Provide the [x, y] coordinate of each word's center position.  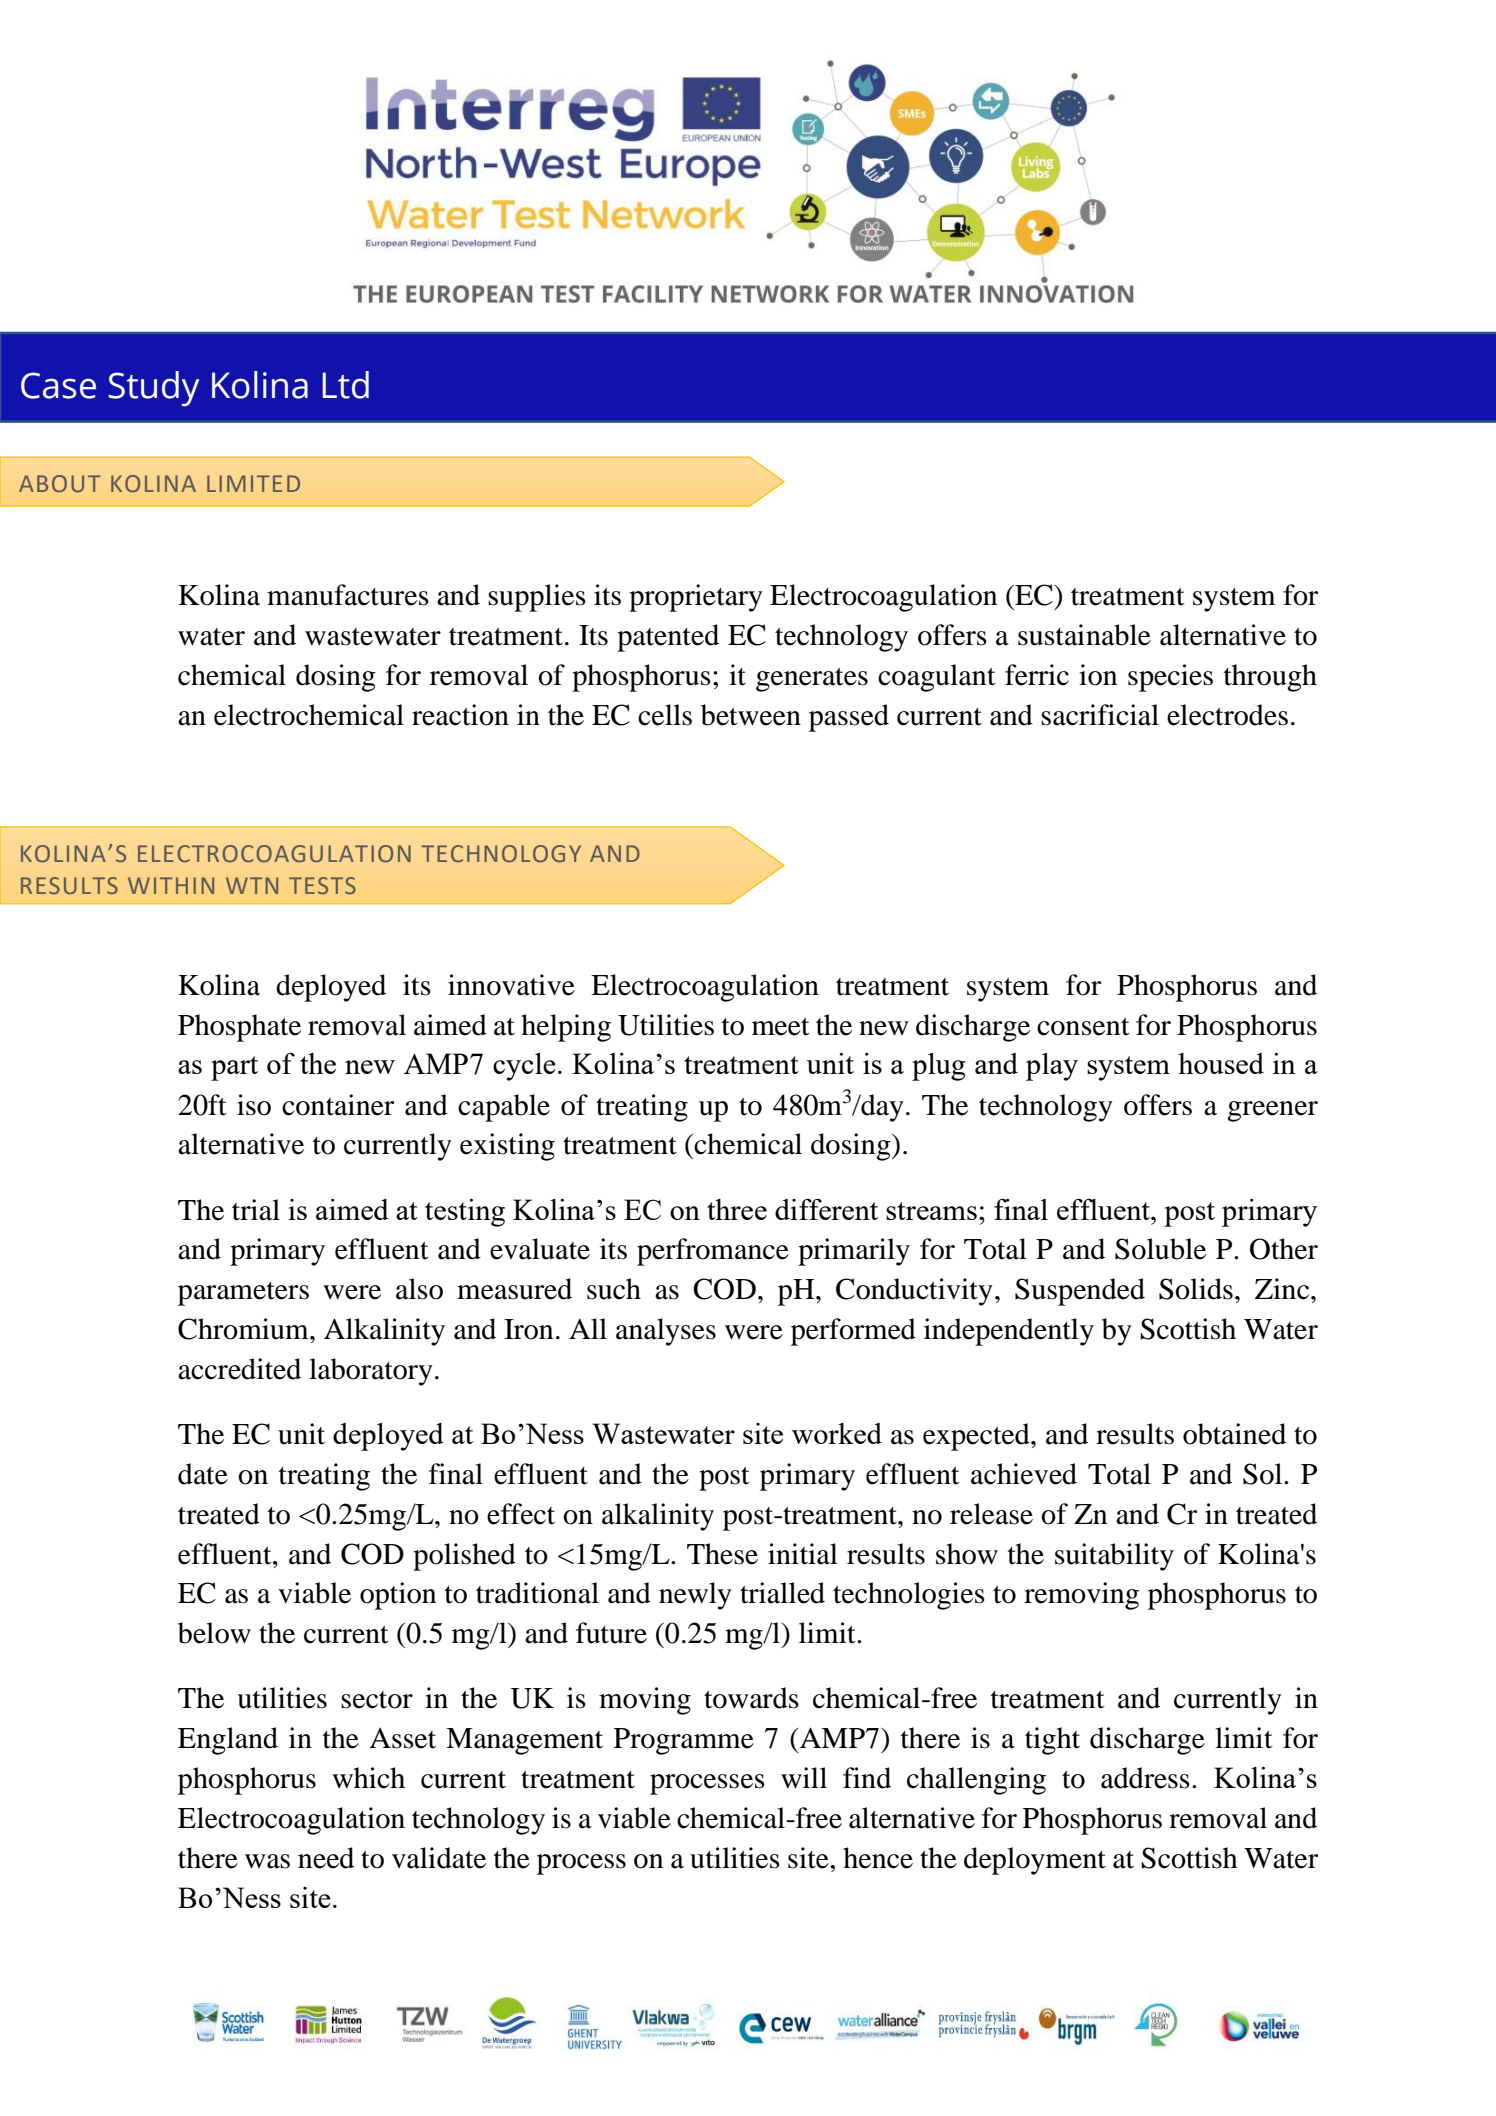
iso [254, 1105]
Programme [684, 1741]
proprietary [696, 598]
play [1052, 1067]
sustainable [1084, 635]
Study [153, 389]
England [228, 1741]
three [737, 1209]
